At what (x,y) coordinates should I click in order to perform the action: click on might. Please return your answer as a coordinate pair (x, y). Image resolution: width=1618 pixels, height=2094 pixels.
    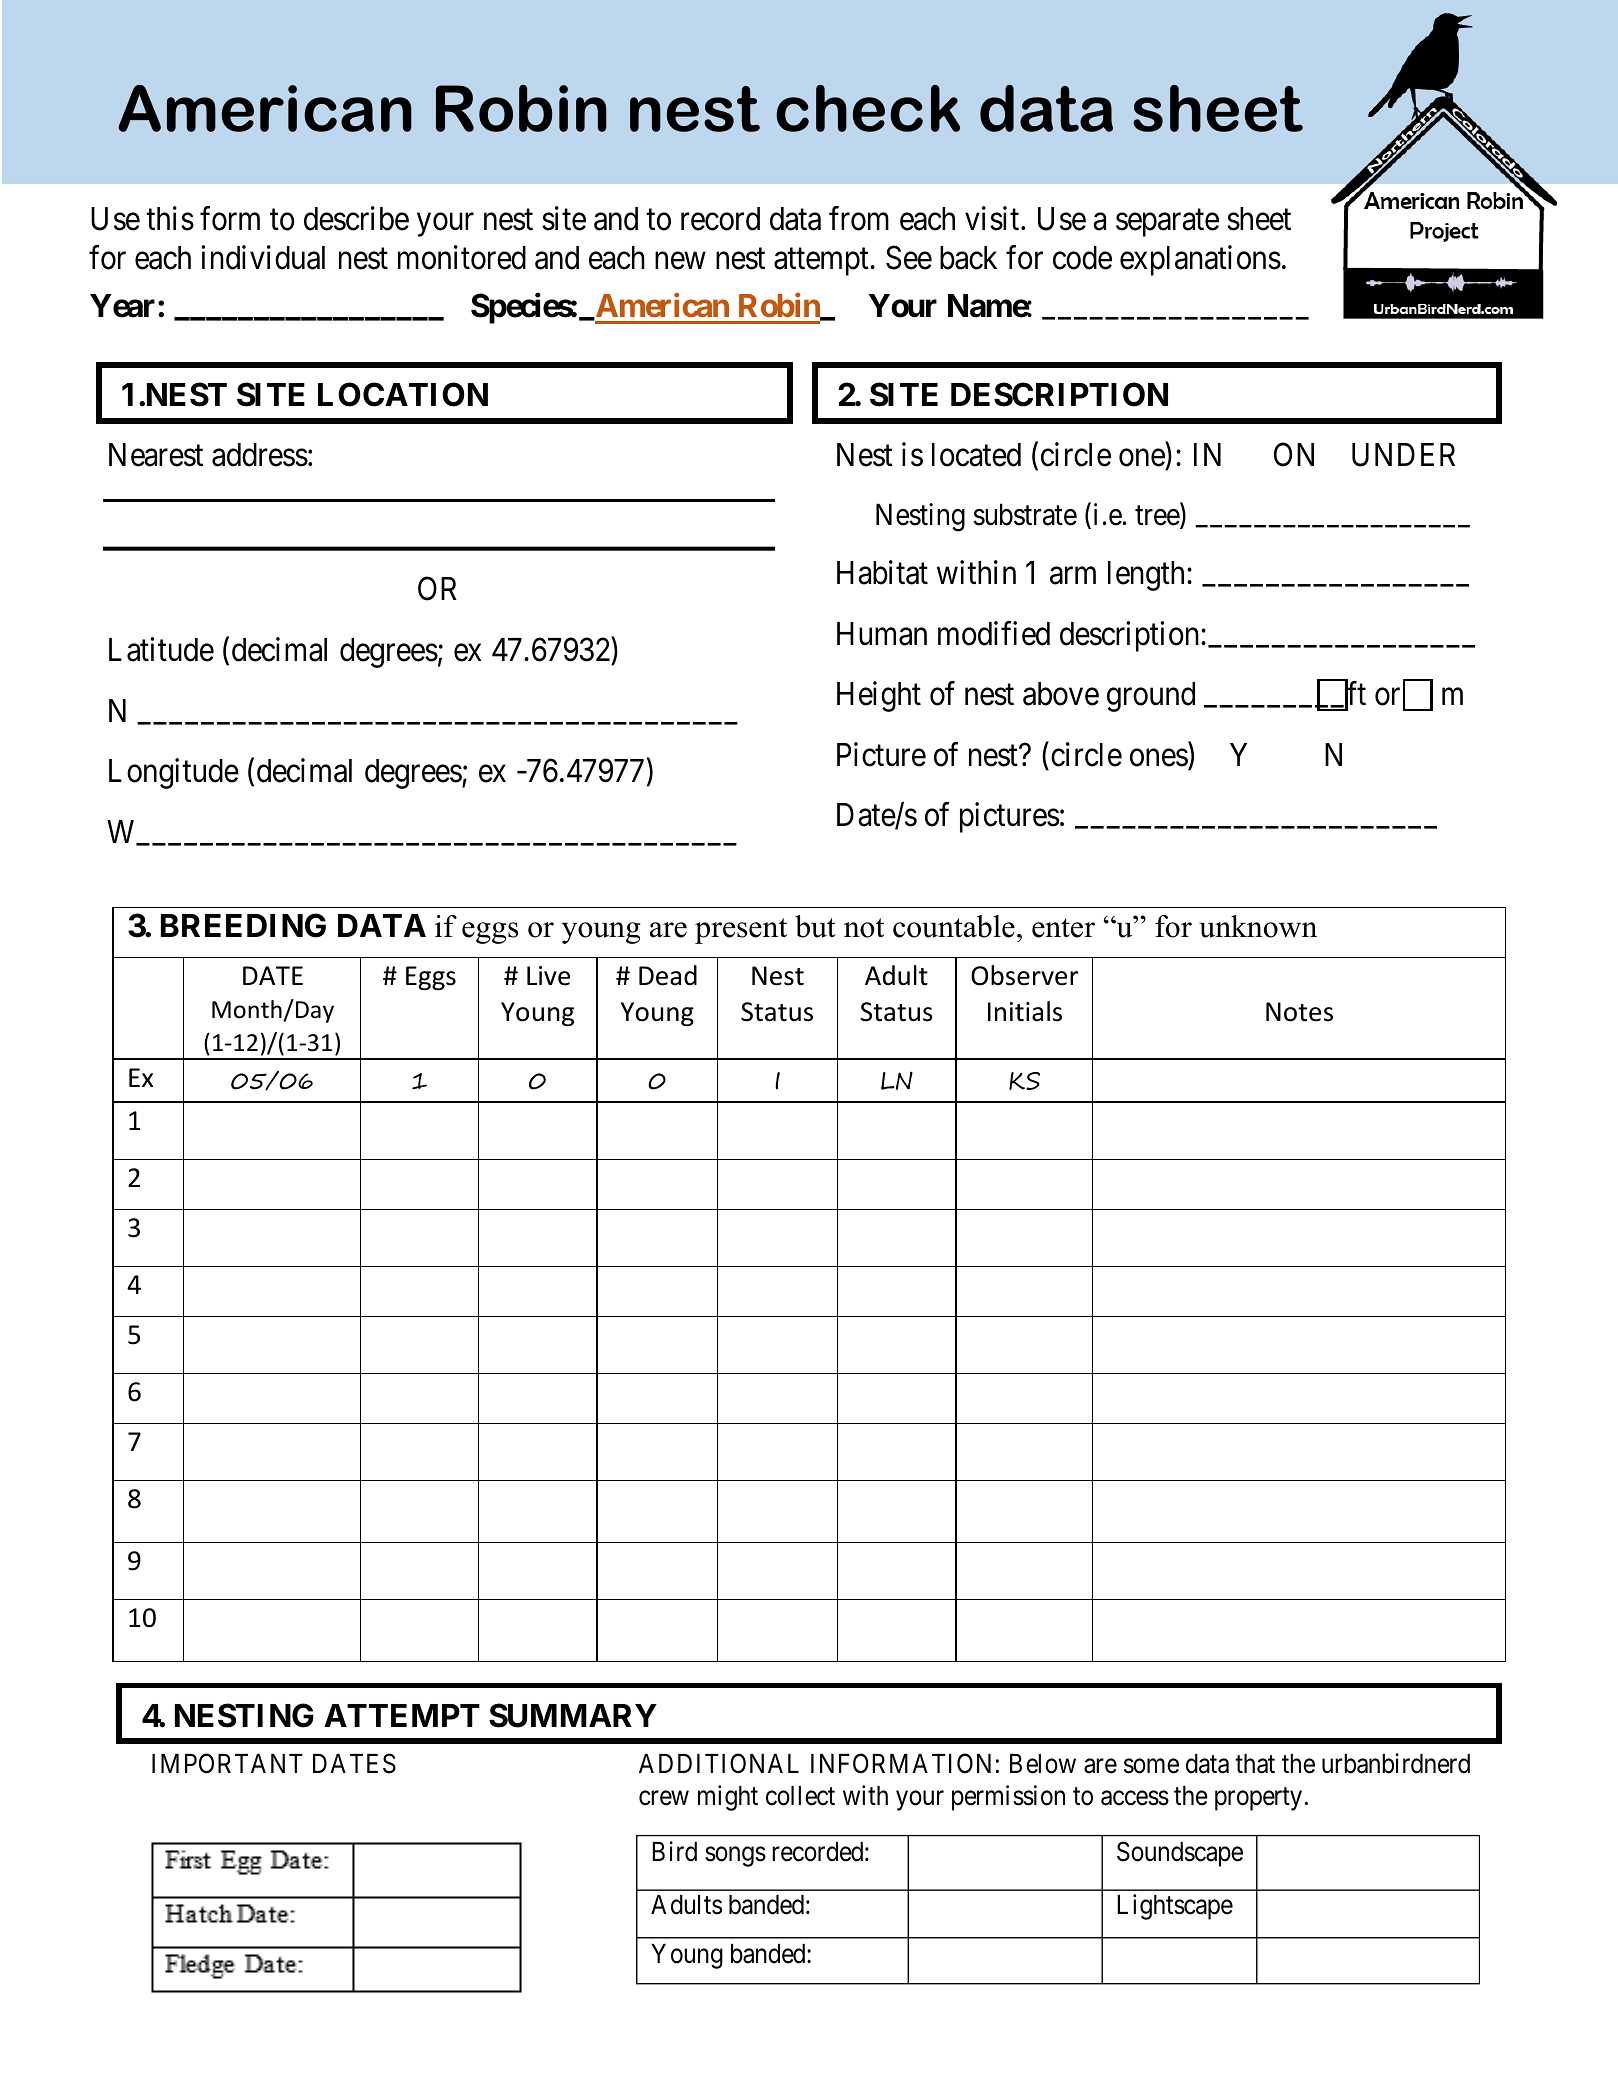
    Looking at the image, I should click on (728, 1798).
